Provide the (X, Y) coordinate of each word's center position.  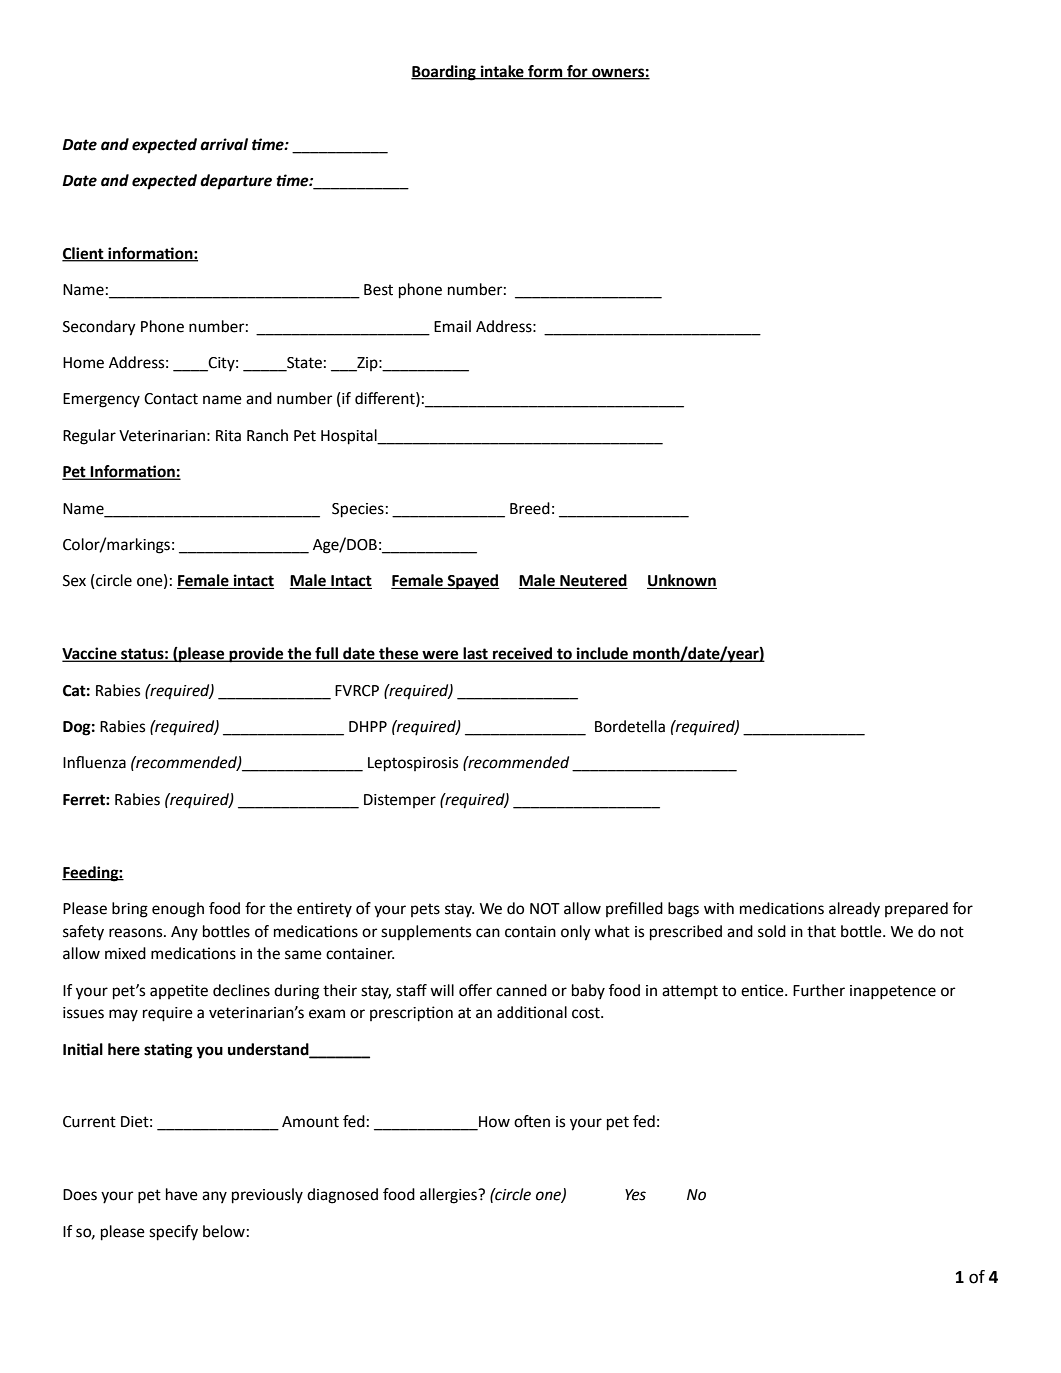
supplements (426, 932)
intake (502, 72)
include (603, 654)
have (182, 1194)
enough (178, 910)
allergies (450, 1196)
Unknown (682, 581)
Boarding (444, 73)
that (821, 931)
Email (452, 326)
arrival (224, 144)
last (475, 654)
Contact (171, 399)
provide (256, 655)
